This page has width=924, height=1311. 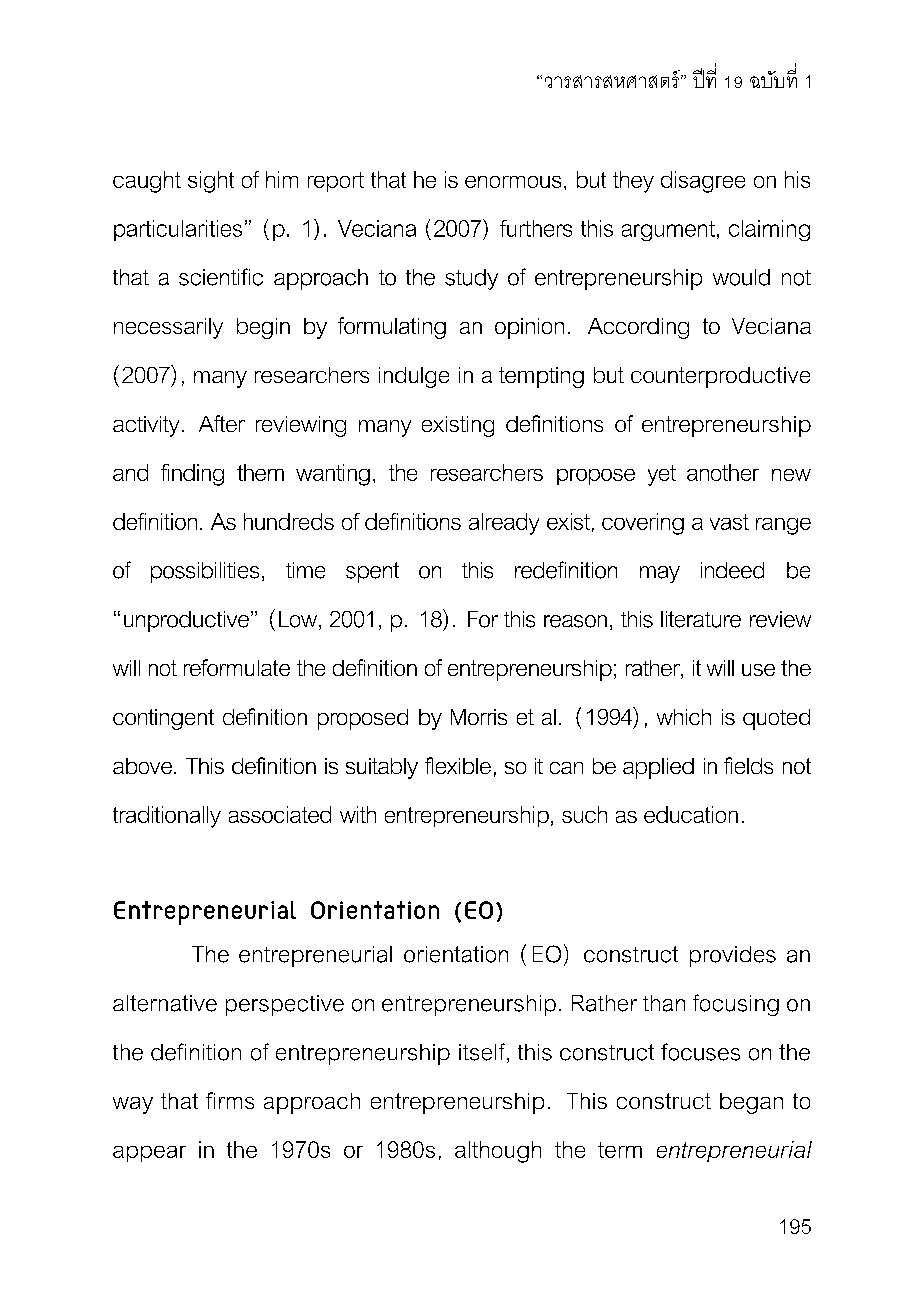 I want to click on although, so click(x=498, y=1152).
